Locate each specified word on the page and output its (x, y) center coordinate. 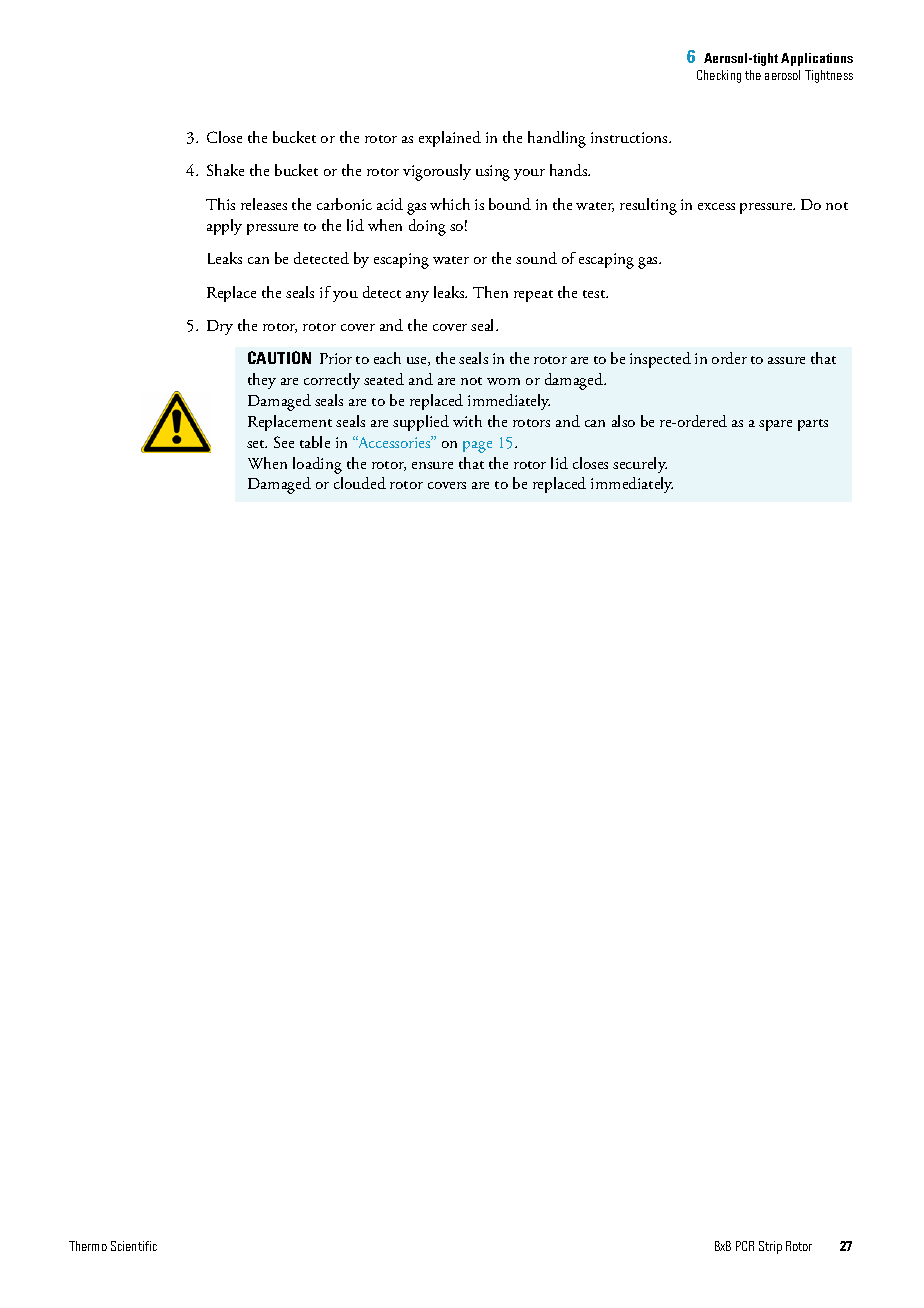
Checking (719, 76)
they (262, 381)
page (477, 447)
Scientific (134, 1246)
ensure (432, 465)
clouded (360, 483)
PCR (745, 1246)
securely (640, 465)
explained (450, 139)
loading (317, 465)
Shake (225, 170)
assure (786, 360)
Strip (770, 1247)
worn (503, 381)
